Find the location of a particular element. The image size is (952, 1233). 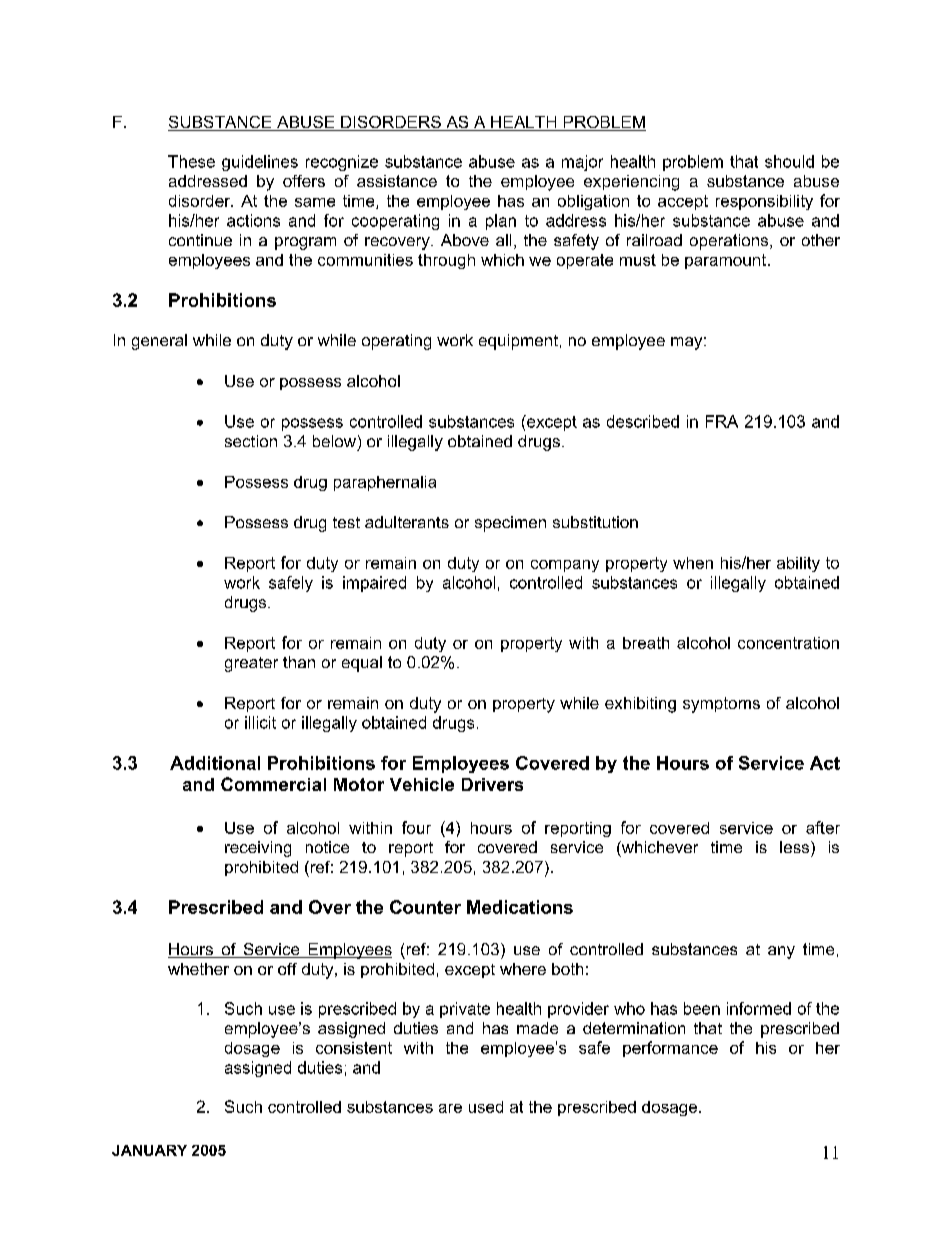

FRA is located at coordinates (722, 421).
